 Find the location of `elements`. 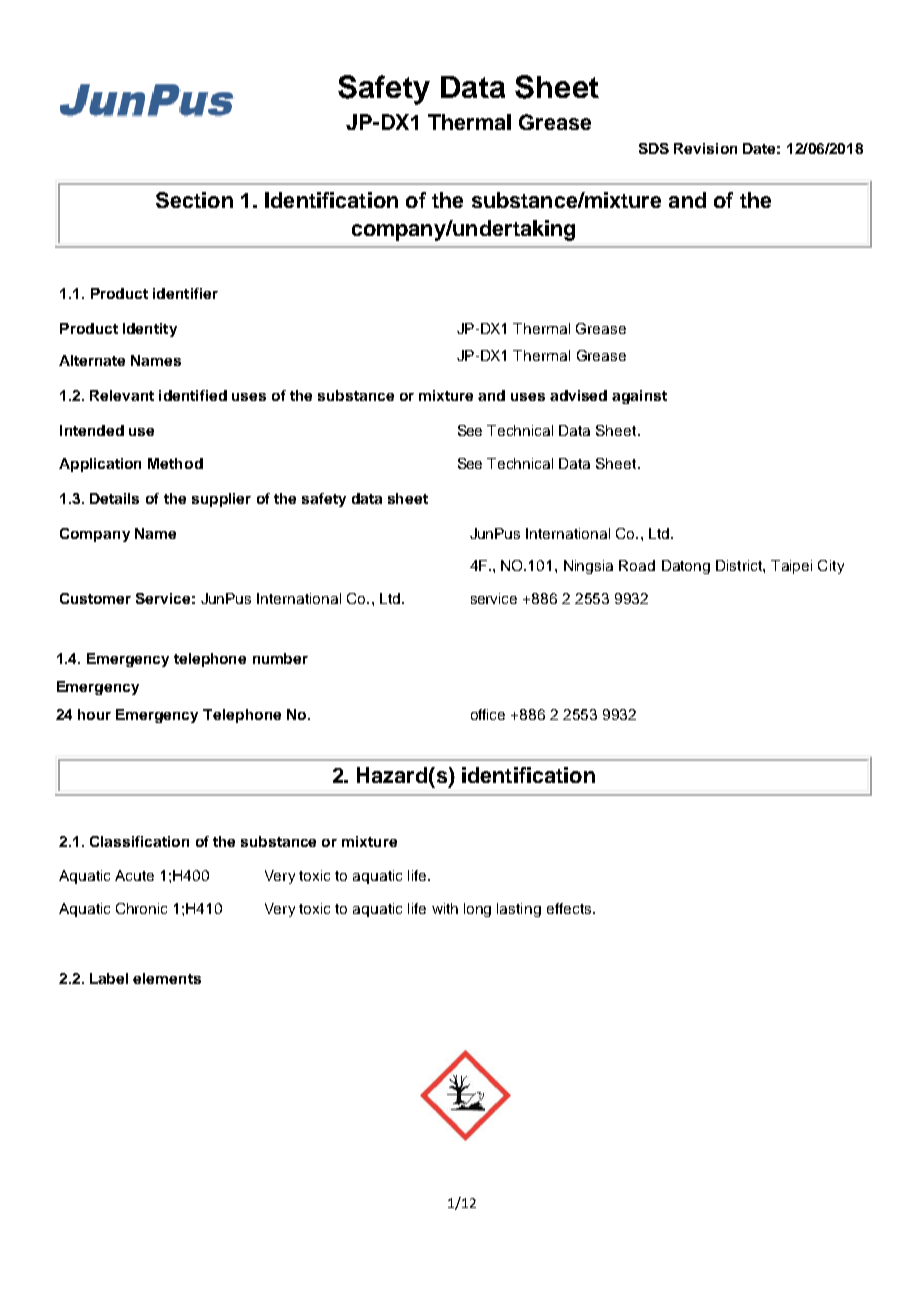

elements is located at coordinates (167, 978).
